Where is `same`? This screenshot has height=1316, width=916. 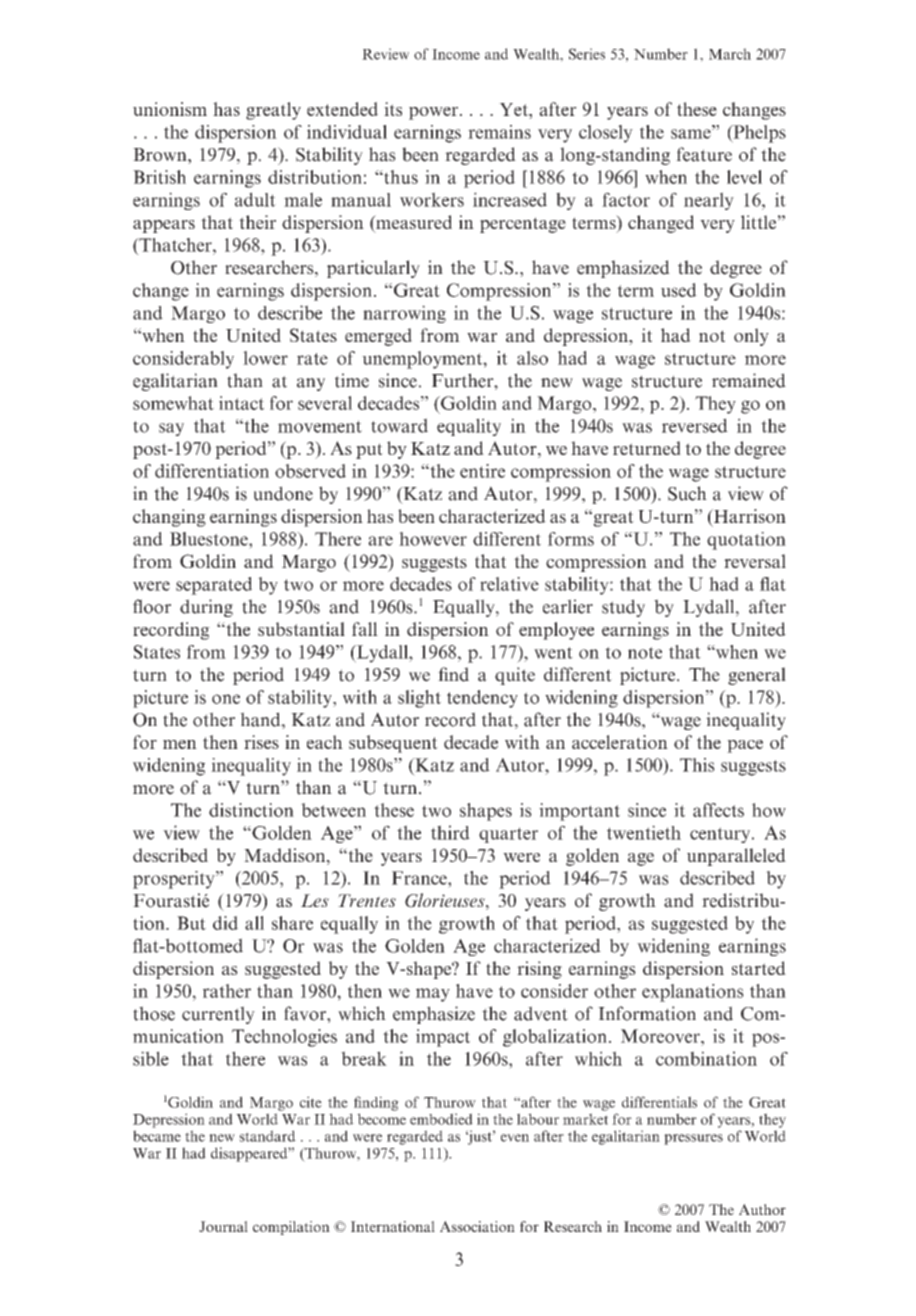
same is located at coordinates (692, 134).
